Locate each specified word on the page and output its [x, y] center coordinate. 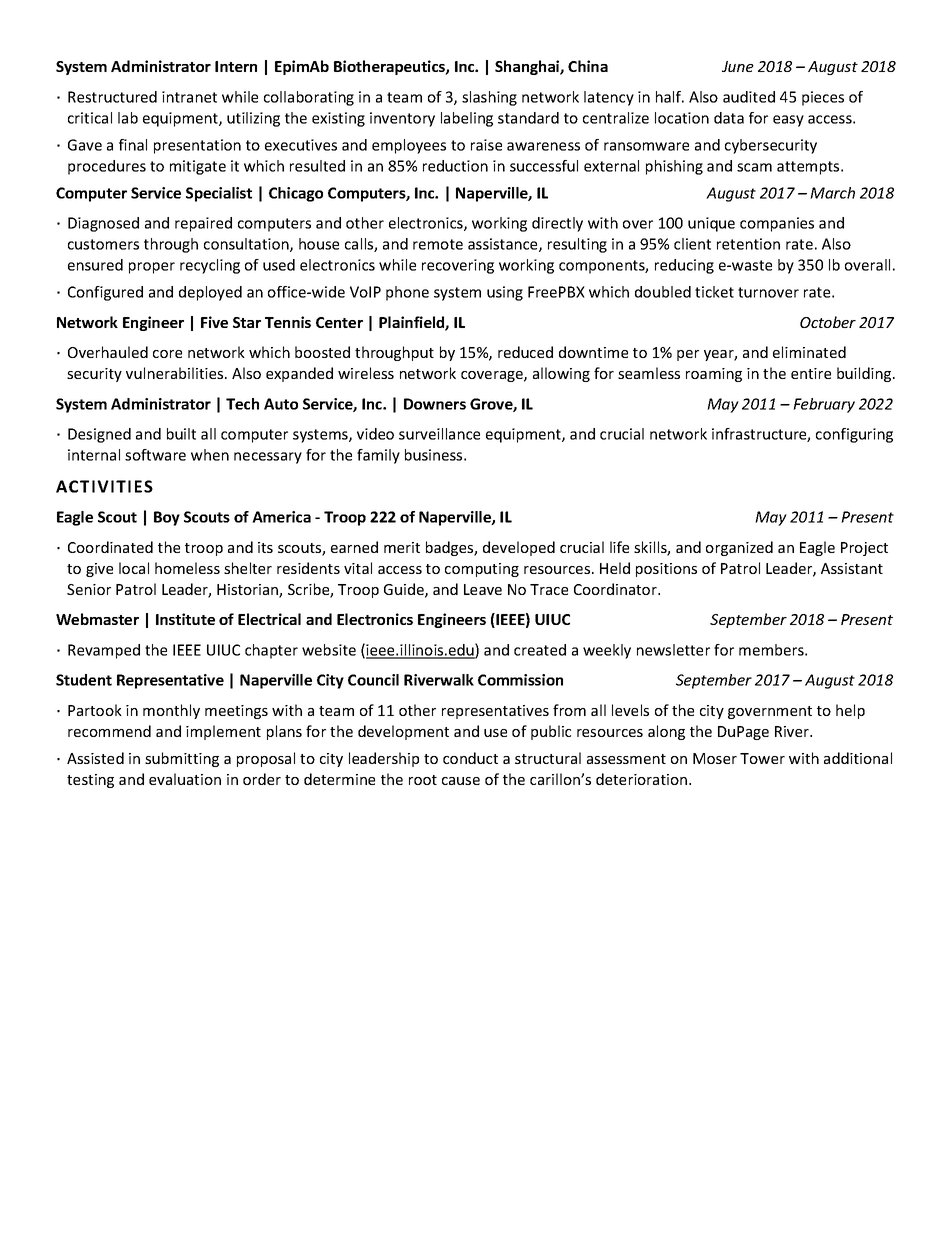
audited [749, 97]
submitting [182, 759]
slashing [489, 98]
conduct [470, 758]
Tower [762, 758]
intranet [189, 97]
